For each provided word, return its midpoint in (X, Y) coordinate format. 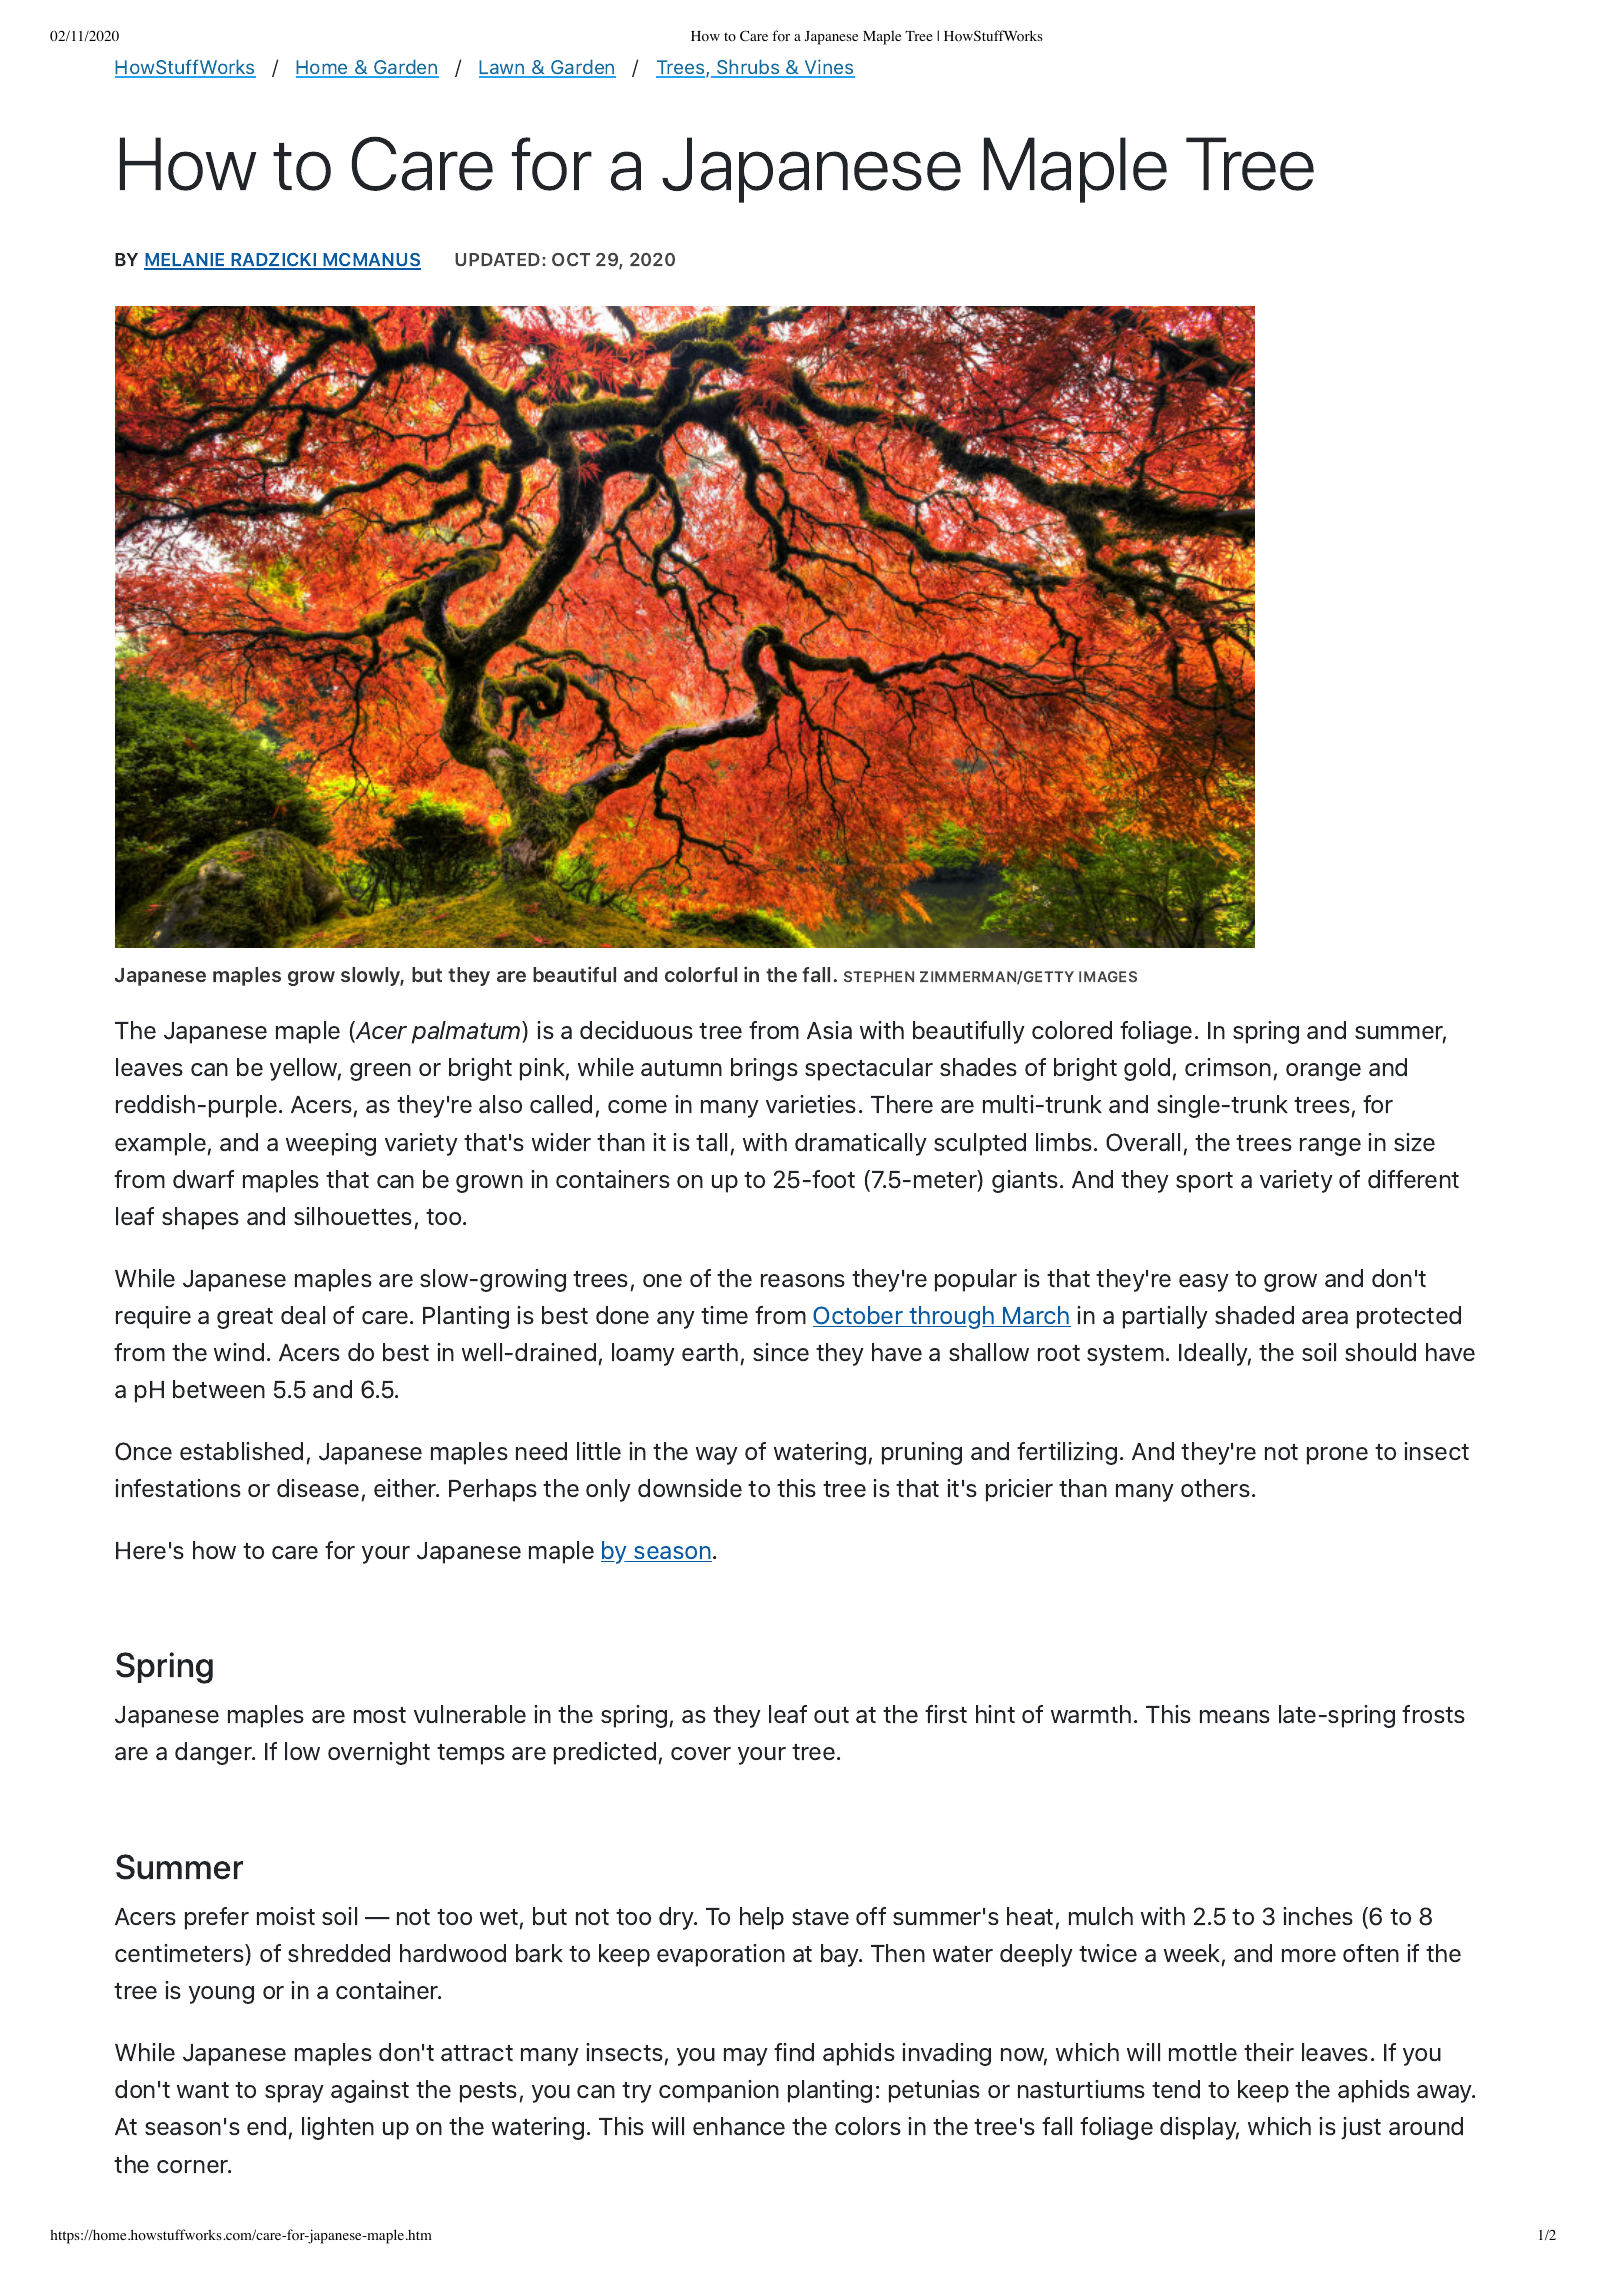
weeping (331, 1144)
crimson (1228, 1067)
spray (294, 2094)
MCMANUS (371, 261)
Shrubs (748, 68)
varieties (811, 1104)
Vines (829, 68)
